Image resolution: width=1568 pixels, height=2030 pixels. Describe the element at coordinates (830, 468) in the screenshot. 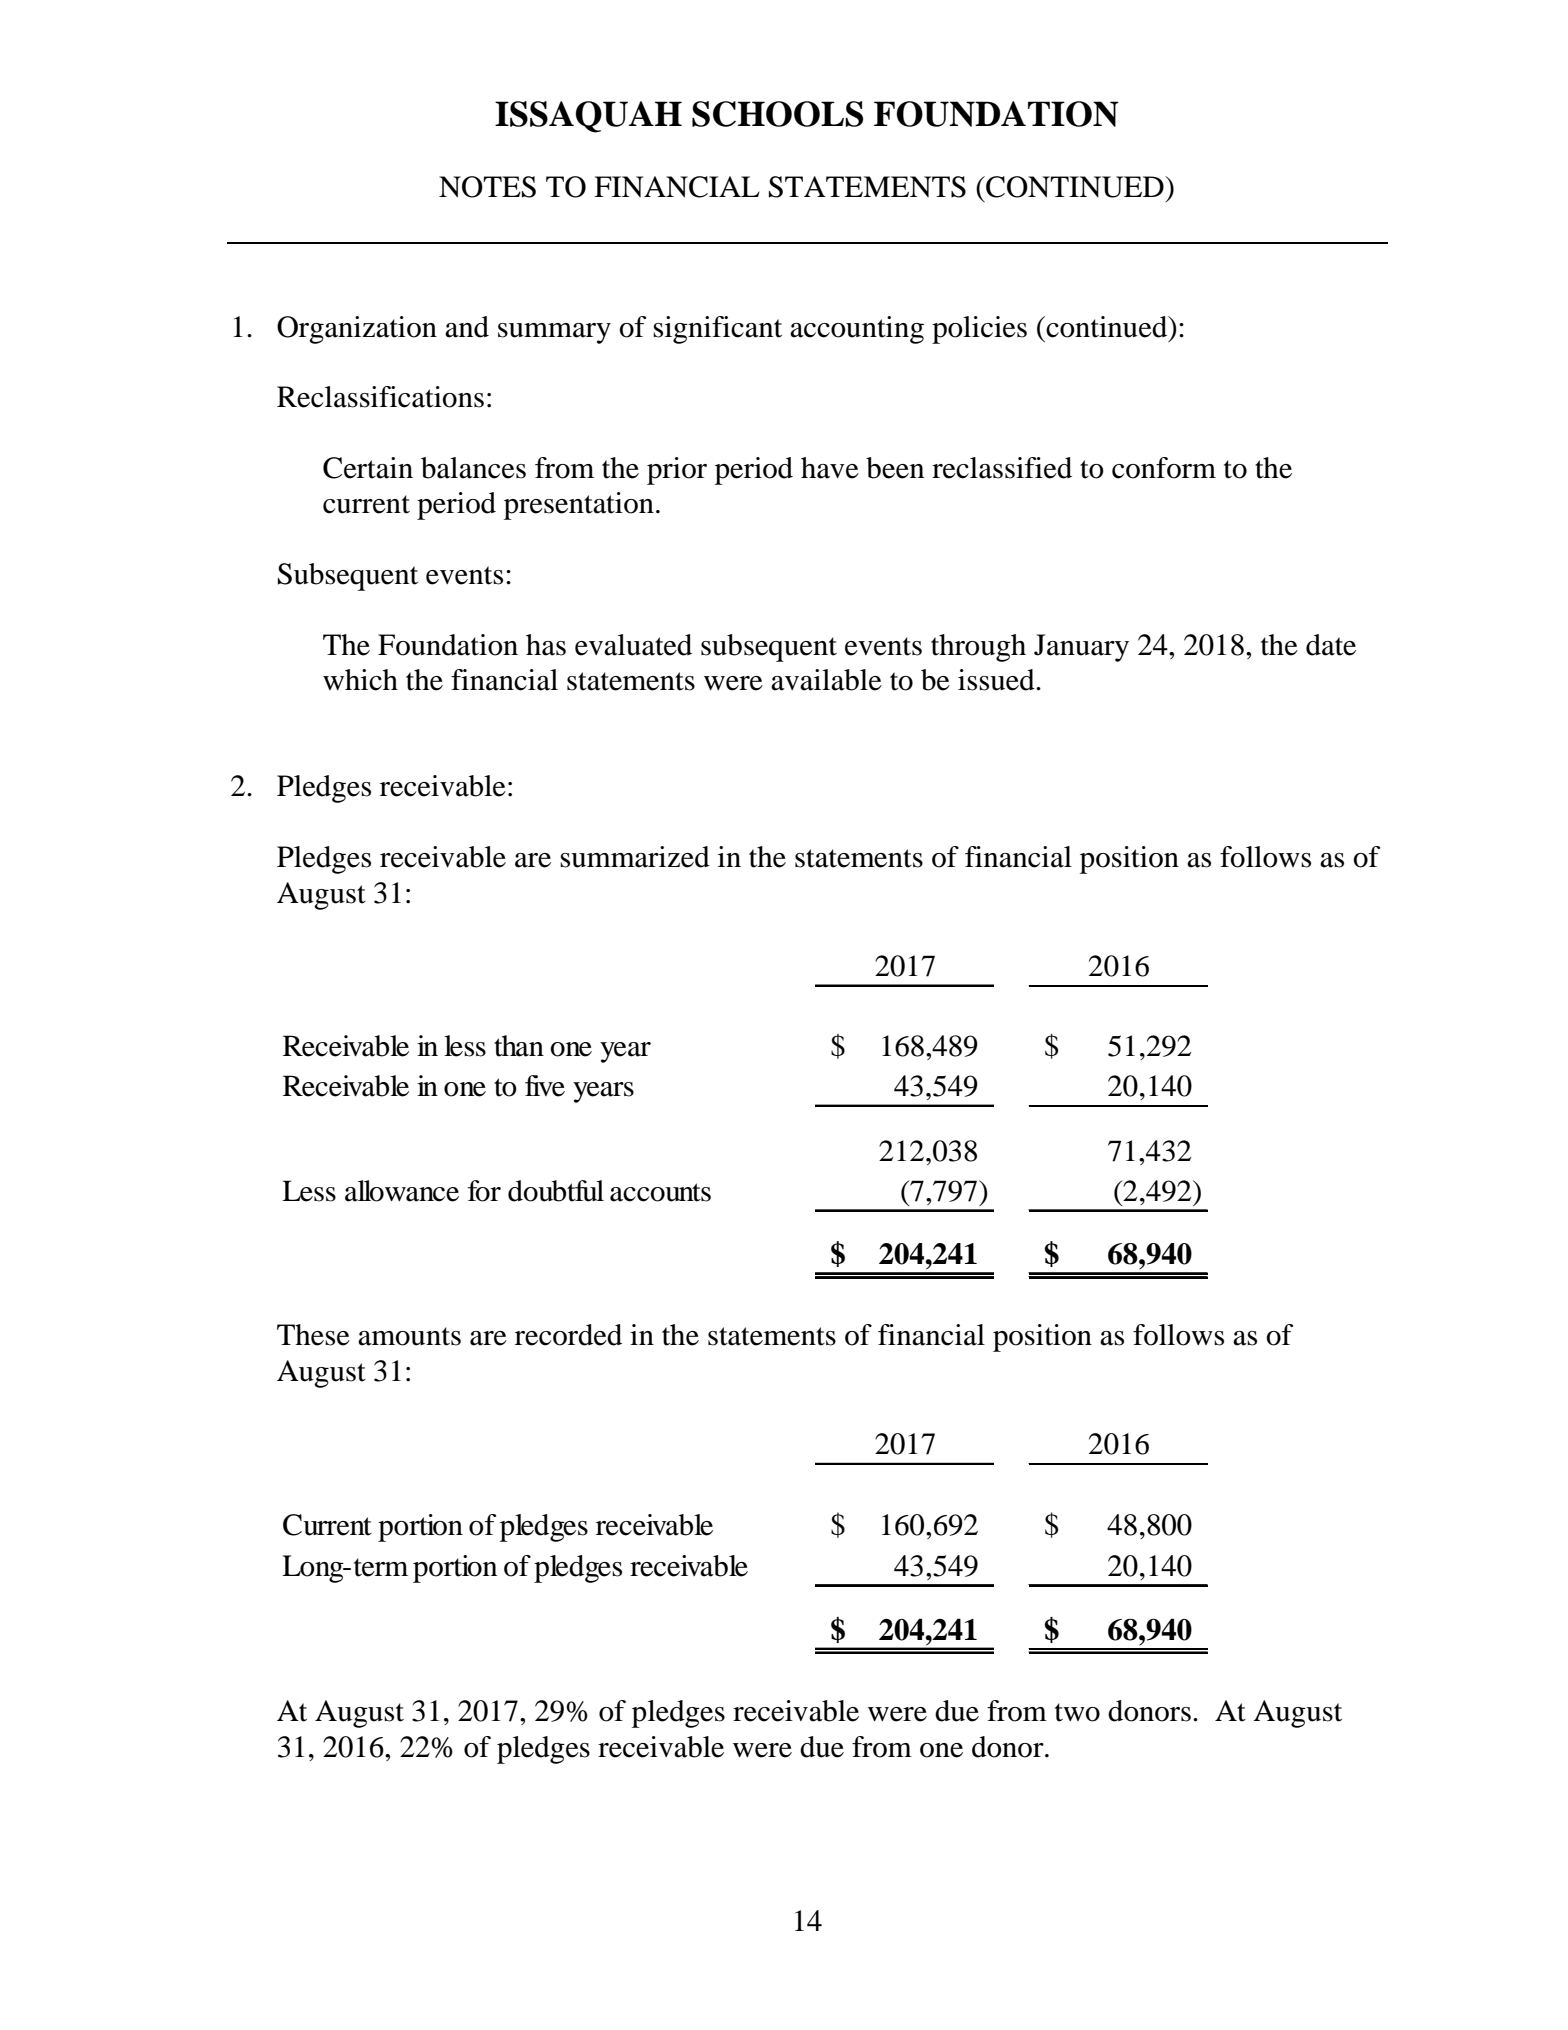

I see `have` at that location.
